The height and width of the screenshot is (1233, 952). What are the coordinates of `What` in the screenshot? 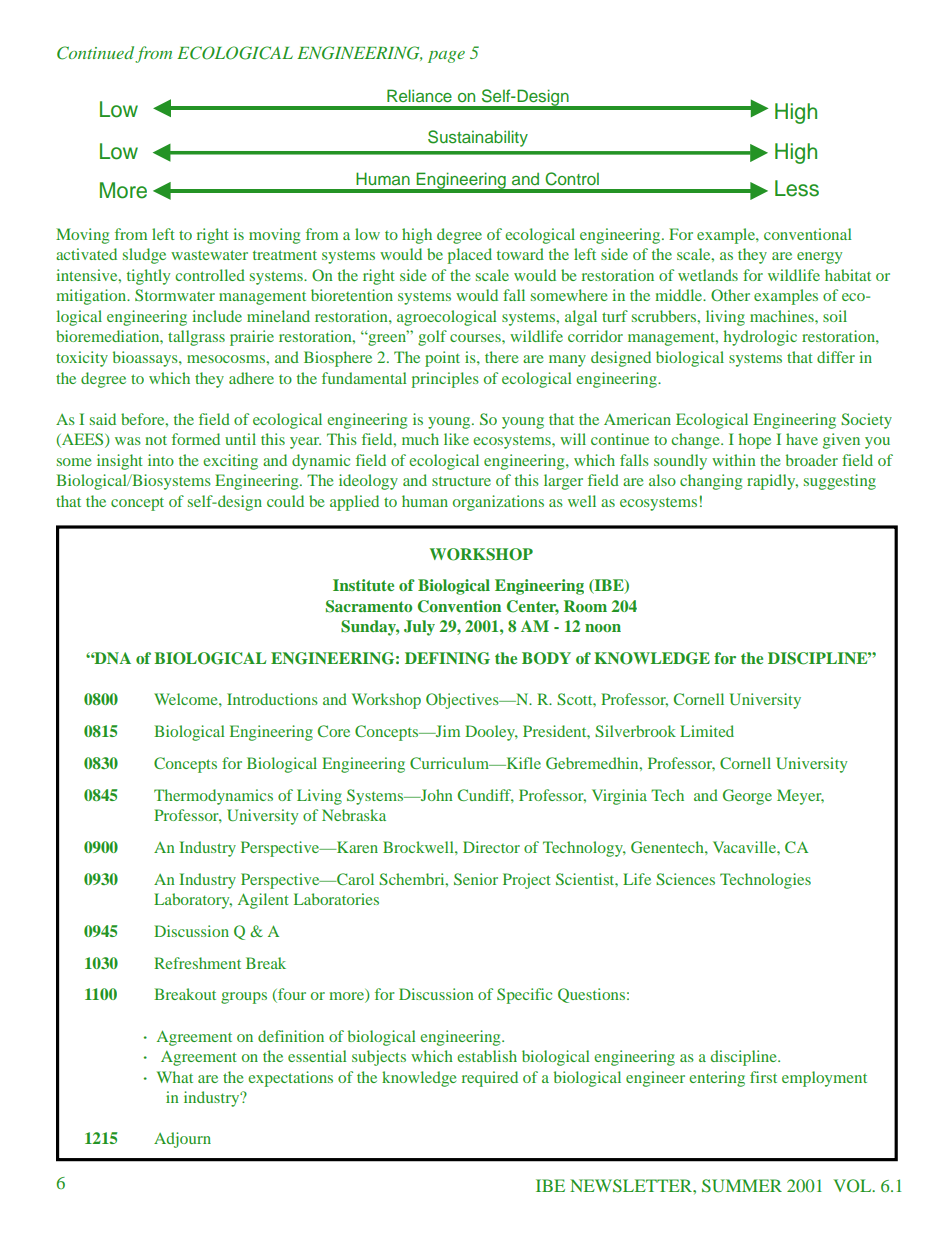 It's located at (175, 1077).
